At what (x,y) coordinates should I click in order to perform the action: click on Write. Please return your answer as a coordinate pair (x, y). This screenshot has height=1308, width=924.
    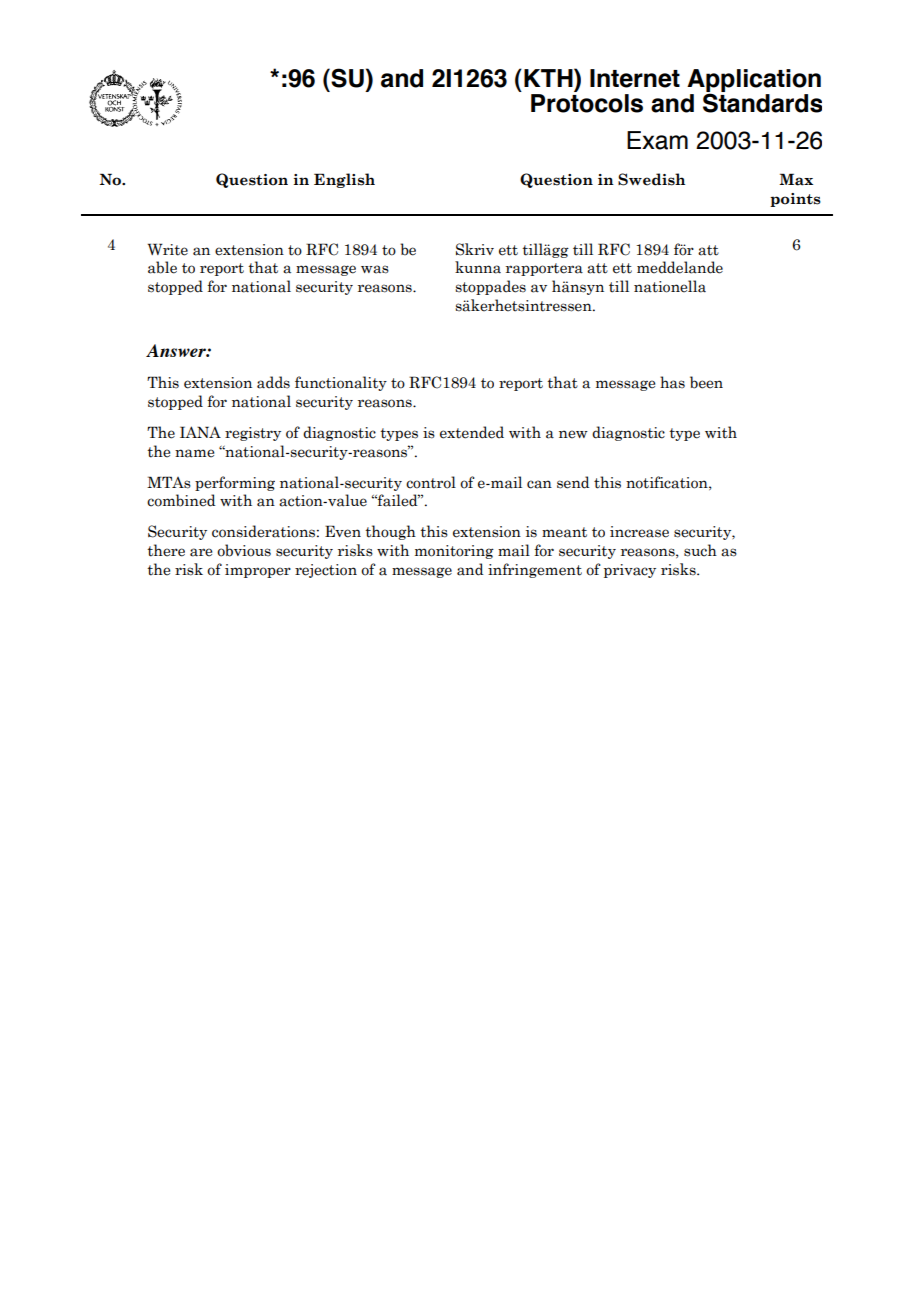
    Looking at the image, I should click on (168, 249).
